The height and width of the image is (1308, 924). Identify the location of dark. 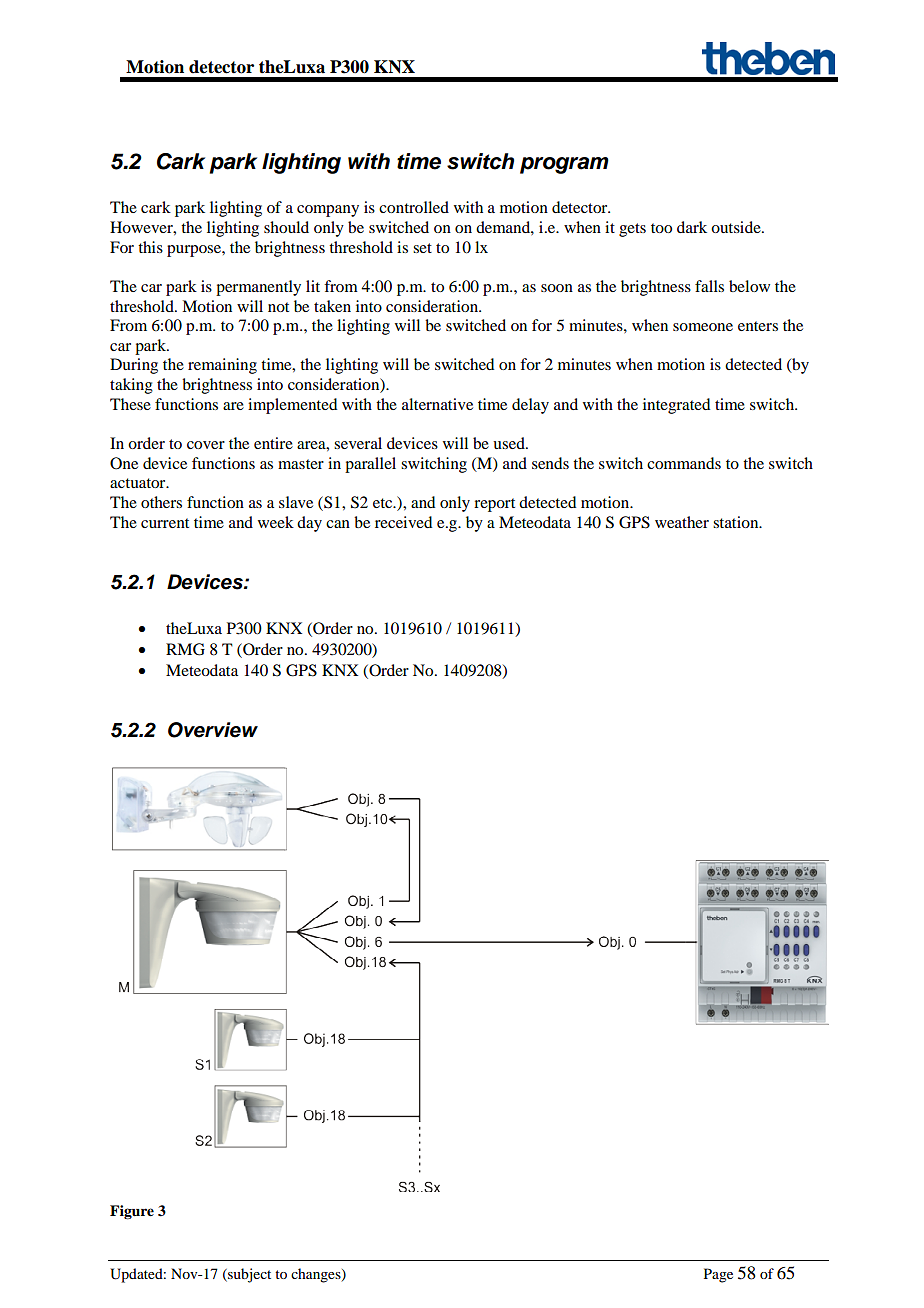
(692, 227).
